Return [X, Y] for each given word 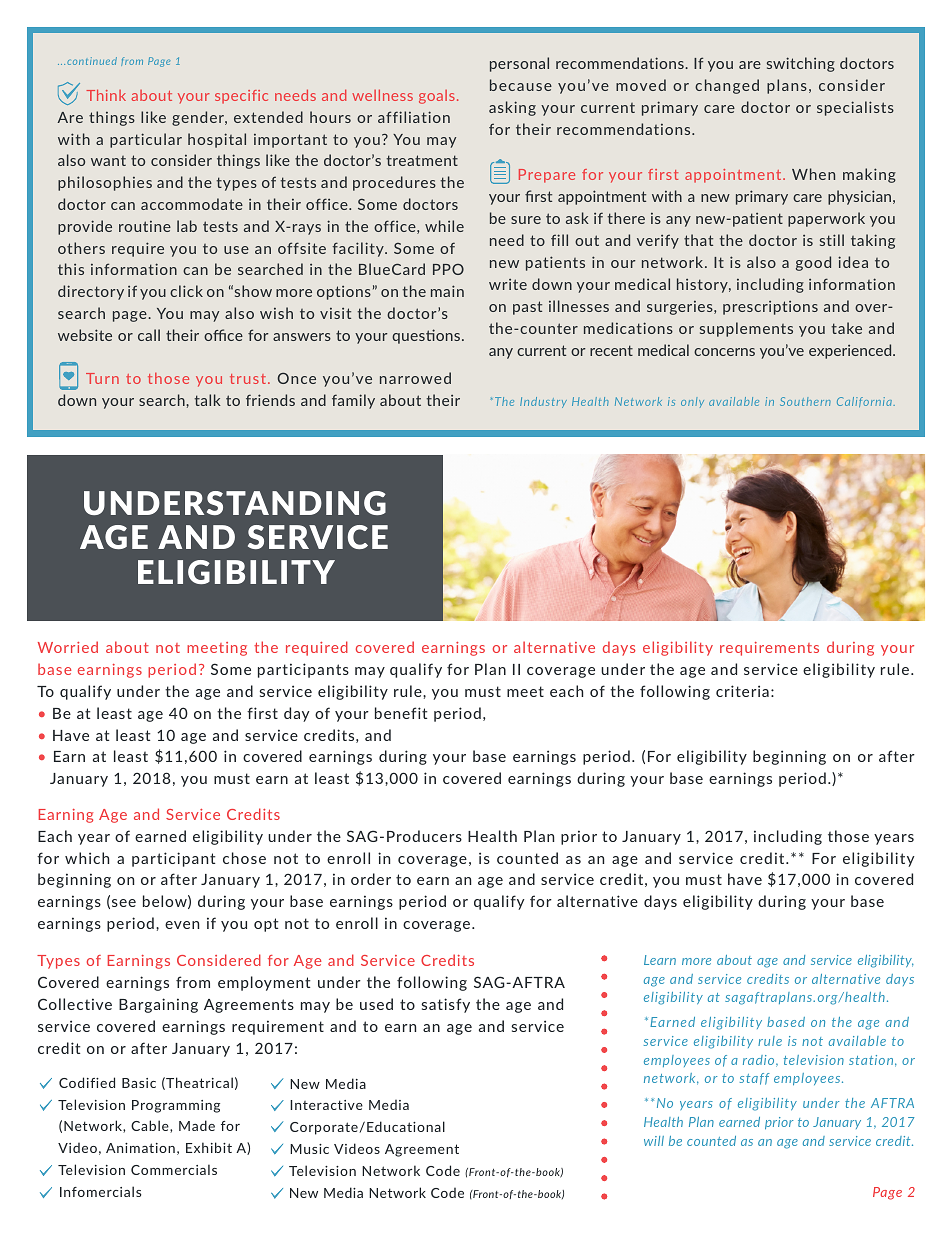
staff [755, 1079]
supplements [746, 329]
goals [437, 97]
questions [427, 336]
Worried [68, 647]
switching [801, 64]
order [371, 879]
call [149, 335]
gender [199, 118]
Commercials [174, 1169]
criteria [742, 691]
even [182, 925]
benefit [401, 713]
